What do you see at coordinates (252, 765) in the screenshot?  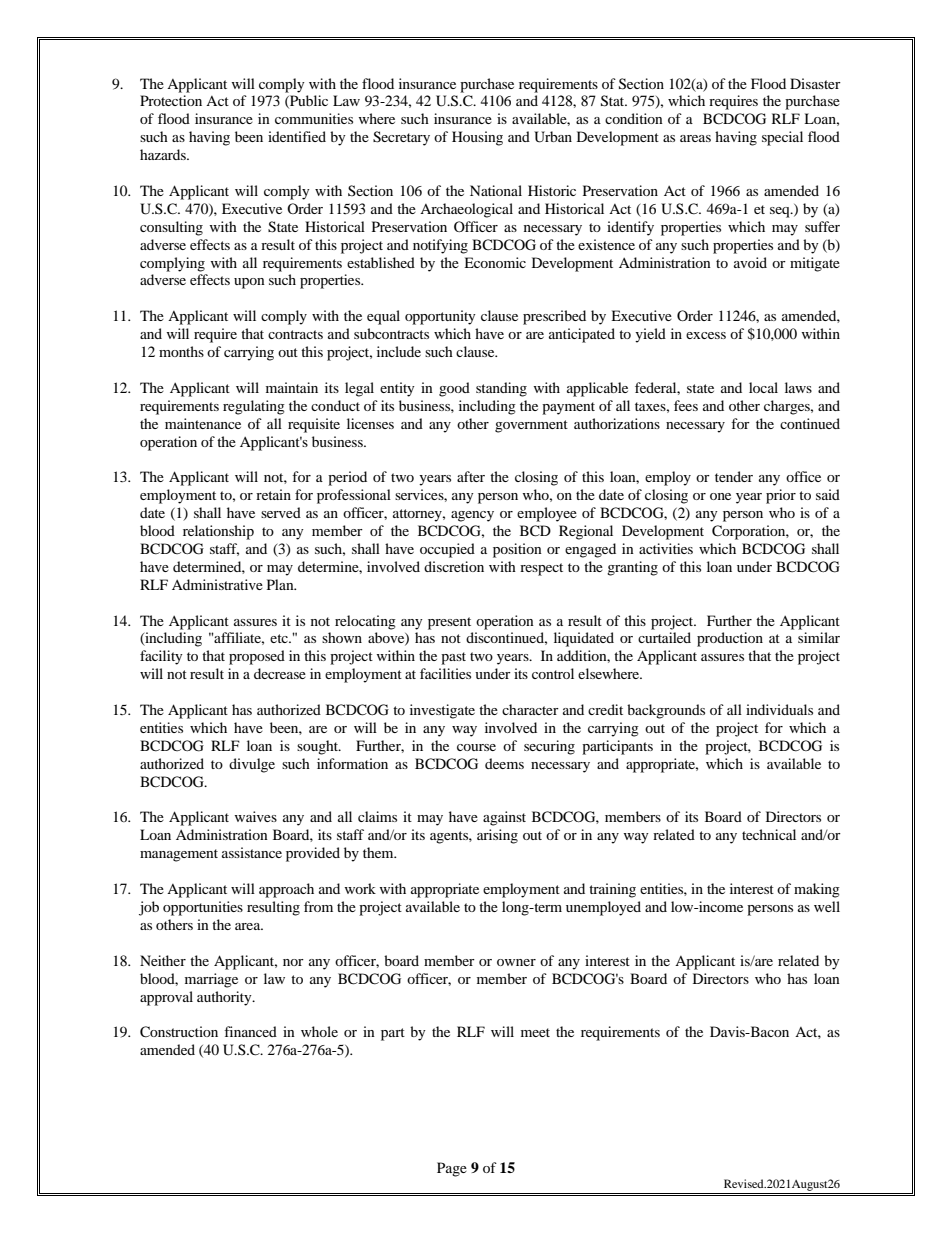 I see `divulge` at bounding box center [252, 765].
